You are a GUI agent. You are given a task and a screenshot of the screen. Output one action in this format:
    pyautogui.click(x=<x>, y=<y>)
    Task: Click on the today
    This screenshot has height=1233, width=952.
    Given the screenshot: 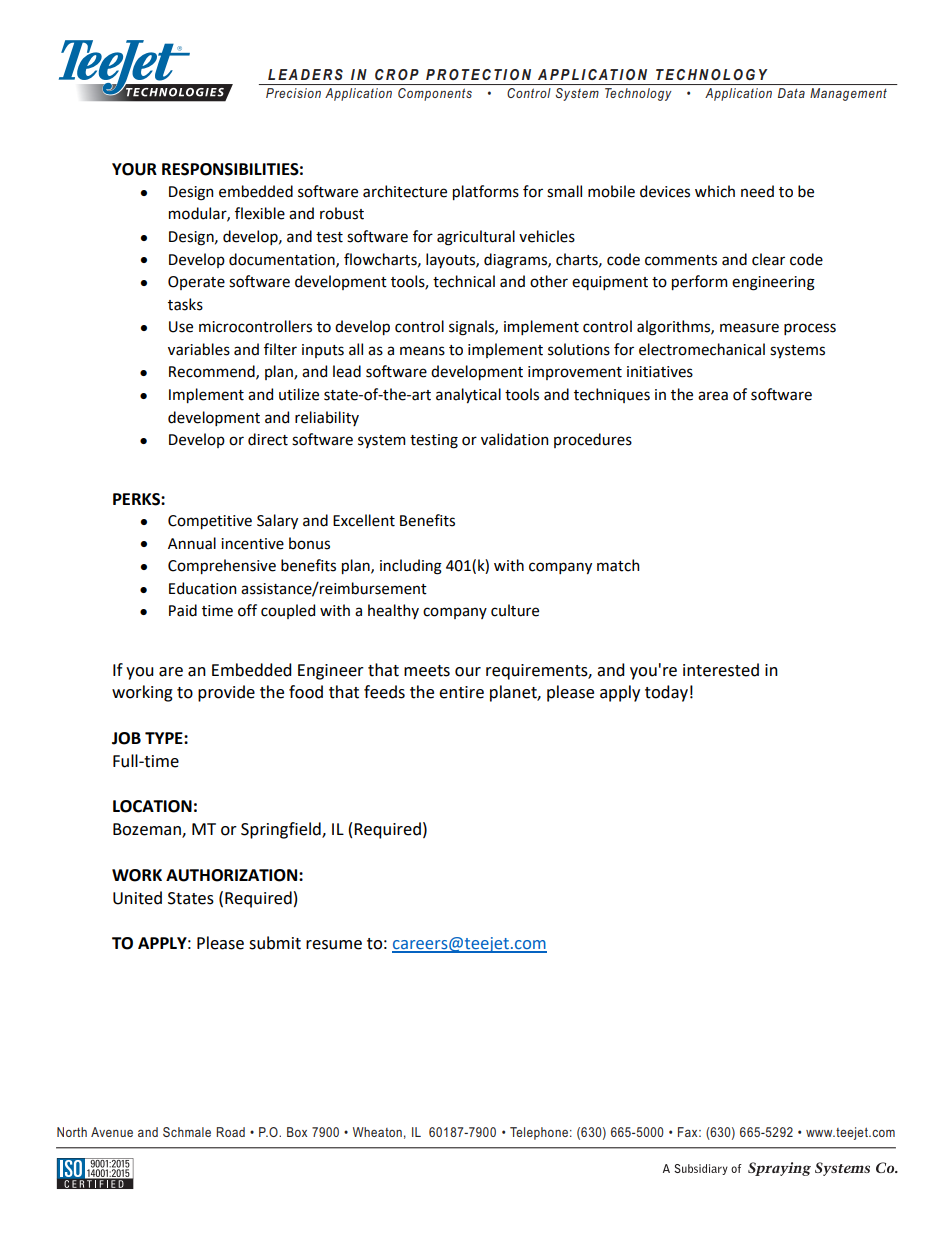 What is the action you would take?
    pyautogui.click(x=666, y=693)
